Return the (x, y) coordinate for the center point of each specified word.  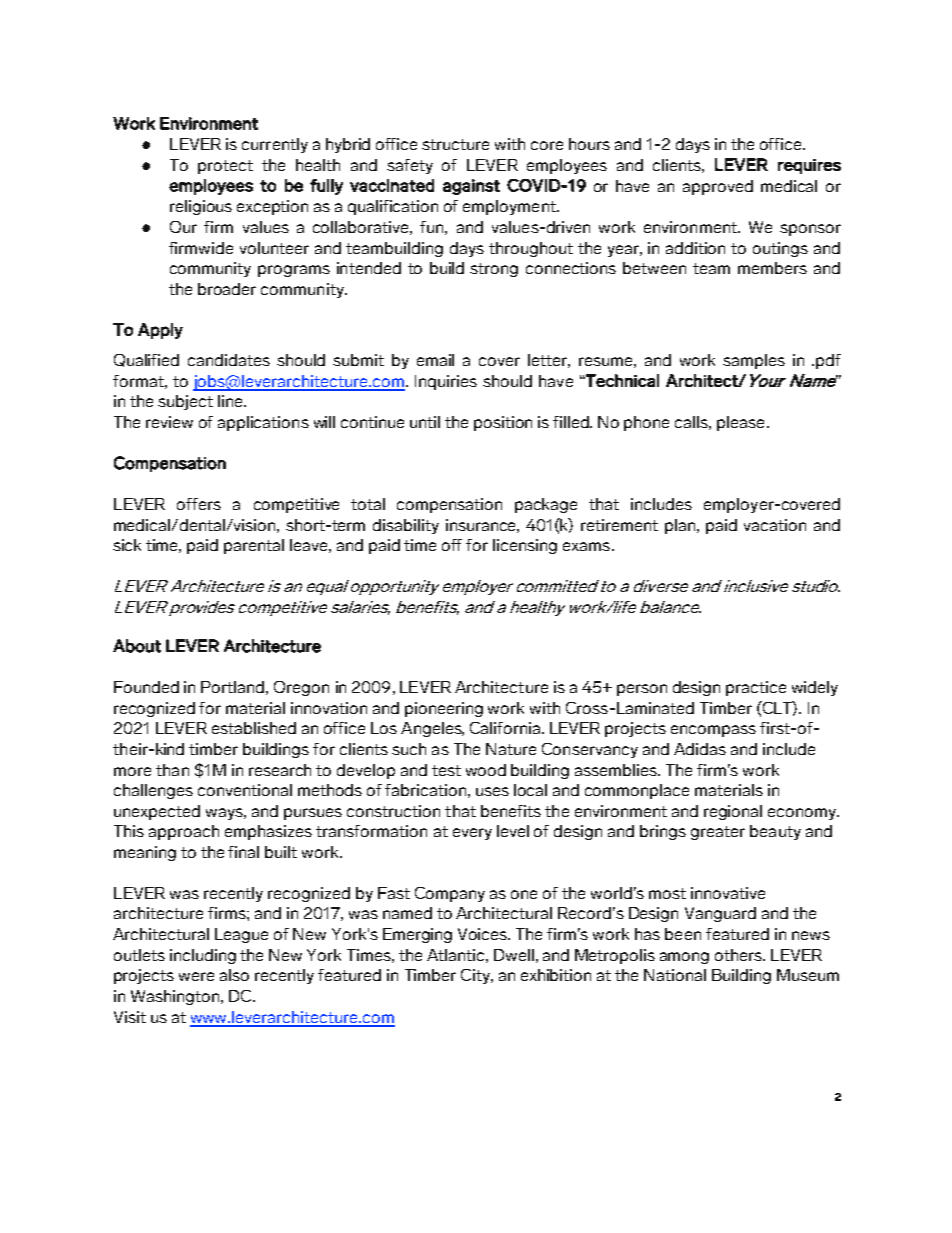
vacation (775, 525)
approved (718, 187)
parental (254, 546)
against (471, 187)
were (196, 976)
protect (225, 167)
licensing (525, 546)
